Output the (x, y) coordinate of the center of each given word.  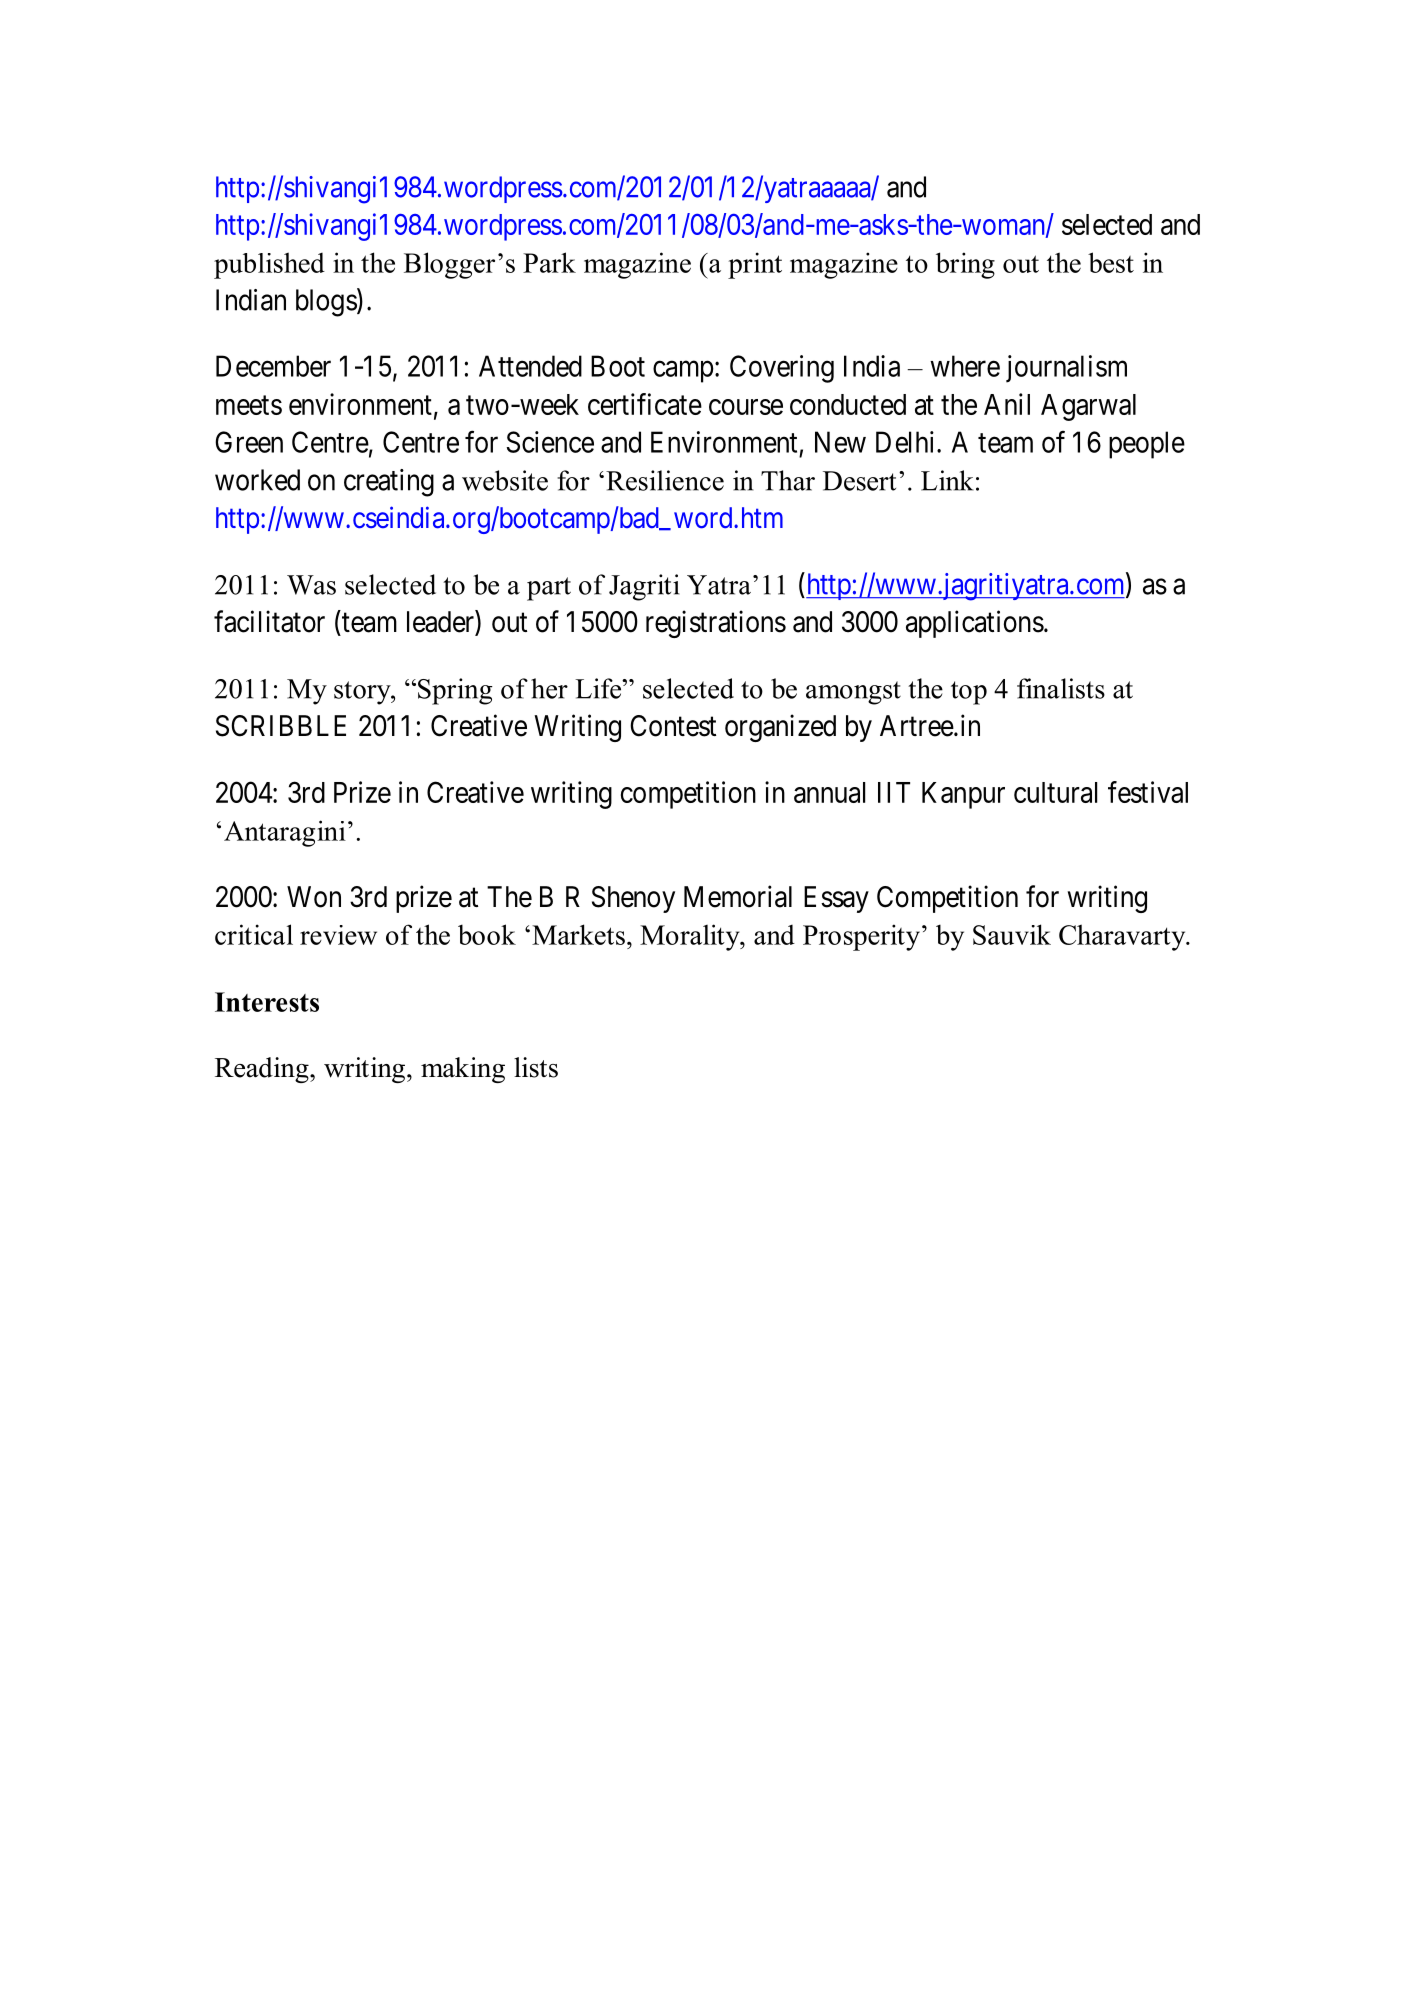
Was (311, 585)
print (755, 265)
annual (829, 792)
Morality (691, 937)
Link (947, 480)
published (269, 265)
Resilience (665, 480)
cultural (1055, 792)
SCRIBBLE (281, 726)
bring (965, 265)
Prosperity (861, 937)
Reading (263, 1070)
